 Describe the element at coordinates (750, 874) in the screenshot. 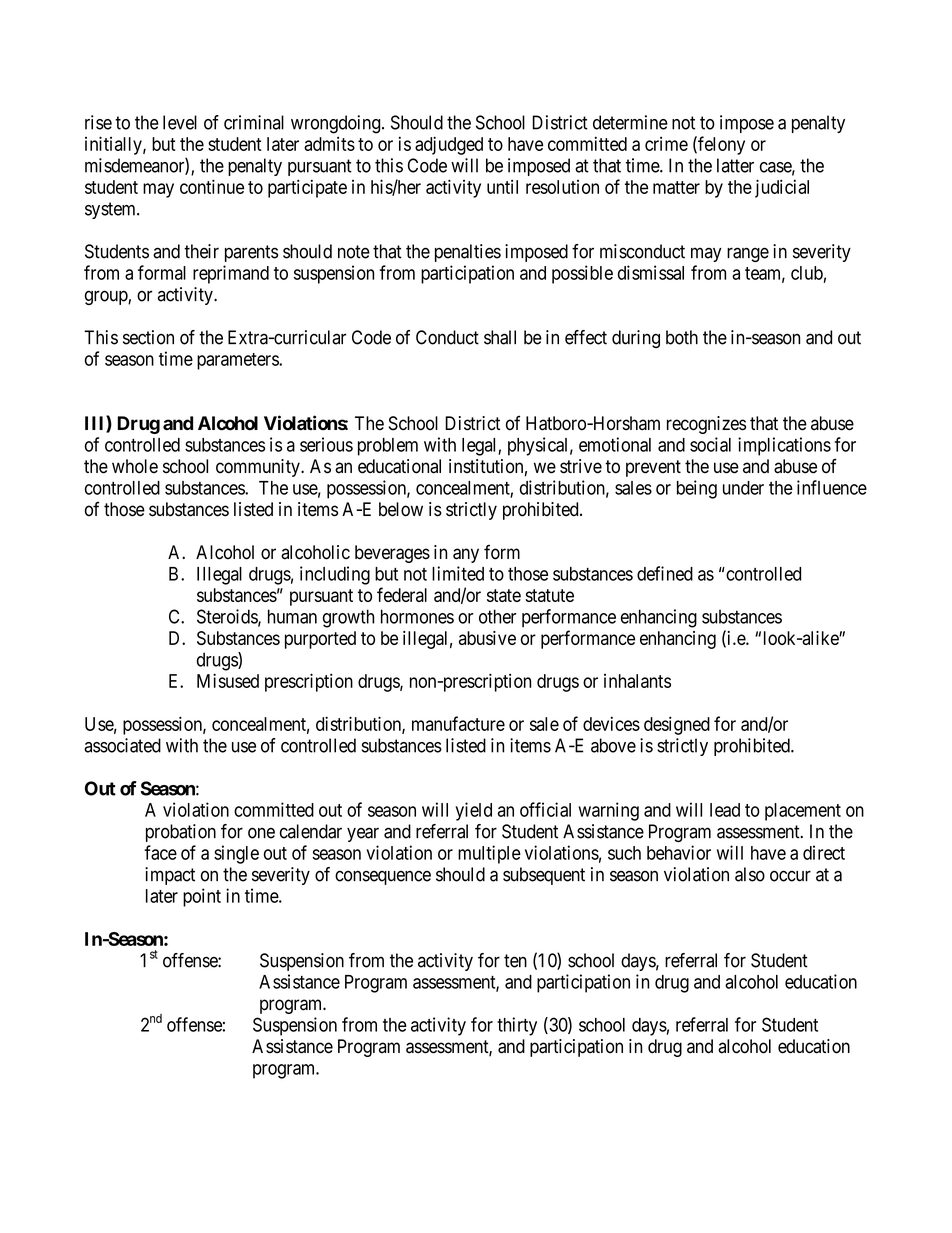

I see `also` at that location.
